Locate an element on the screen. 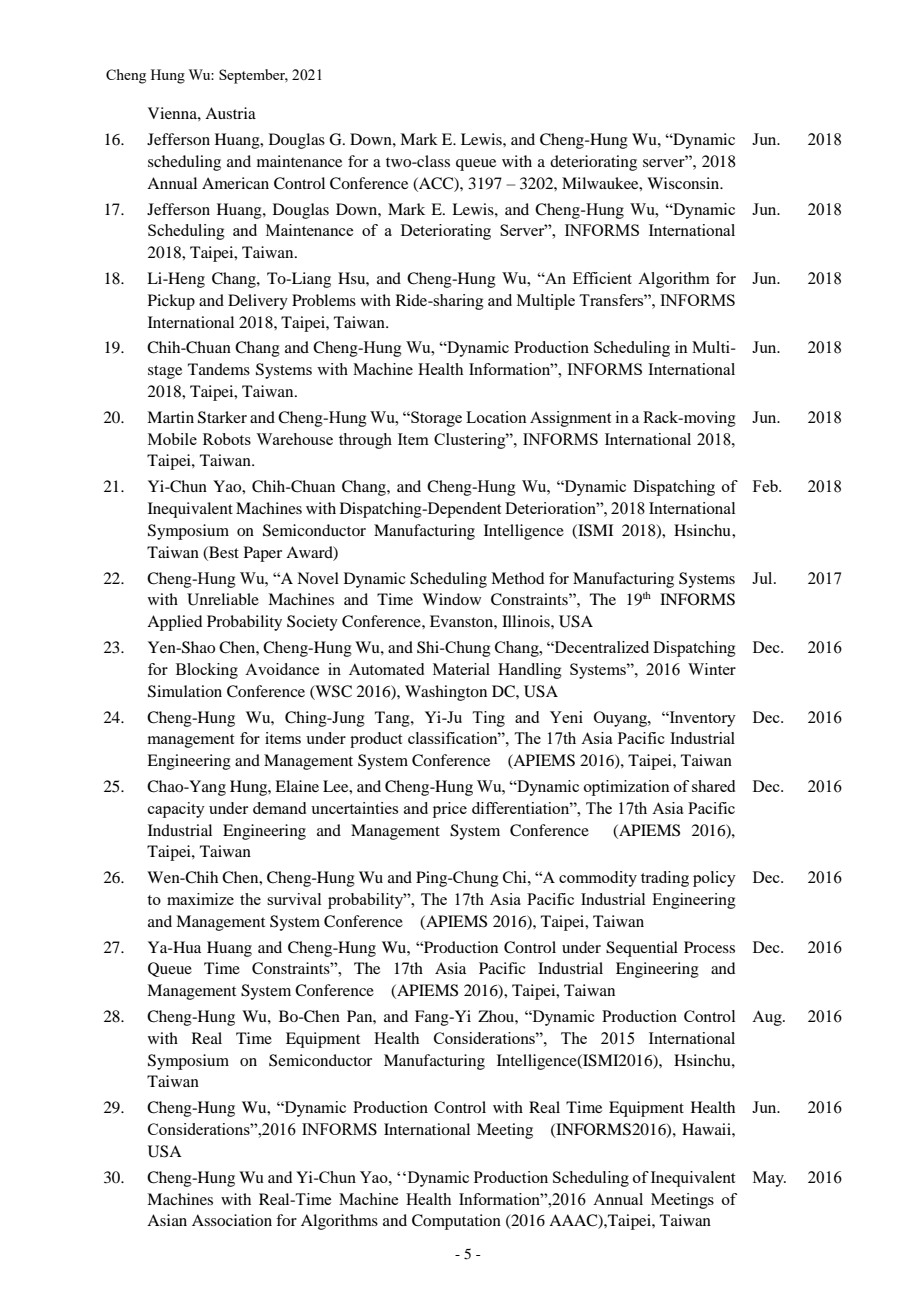 The image size is (924, 1308). Winter is located at coordinates (712, 669).
